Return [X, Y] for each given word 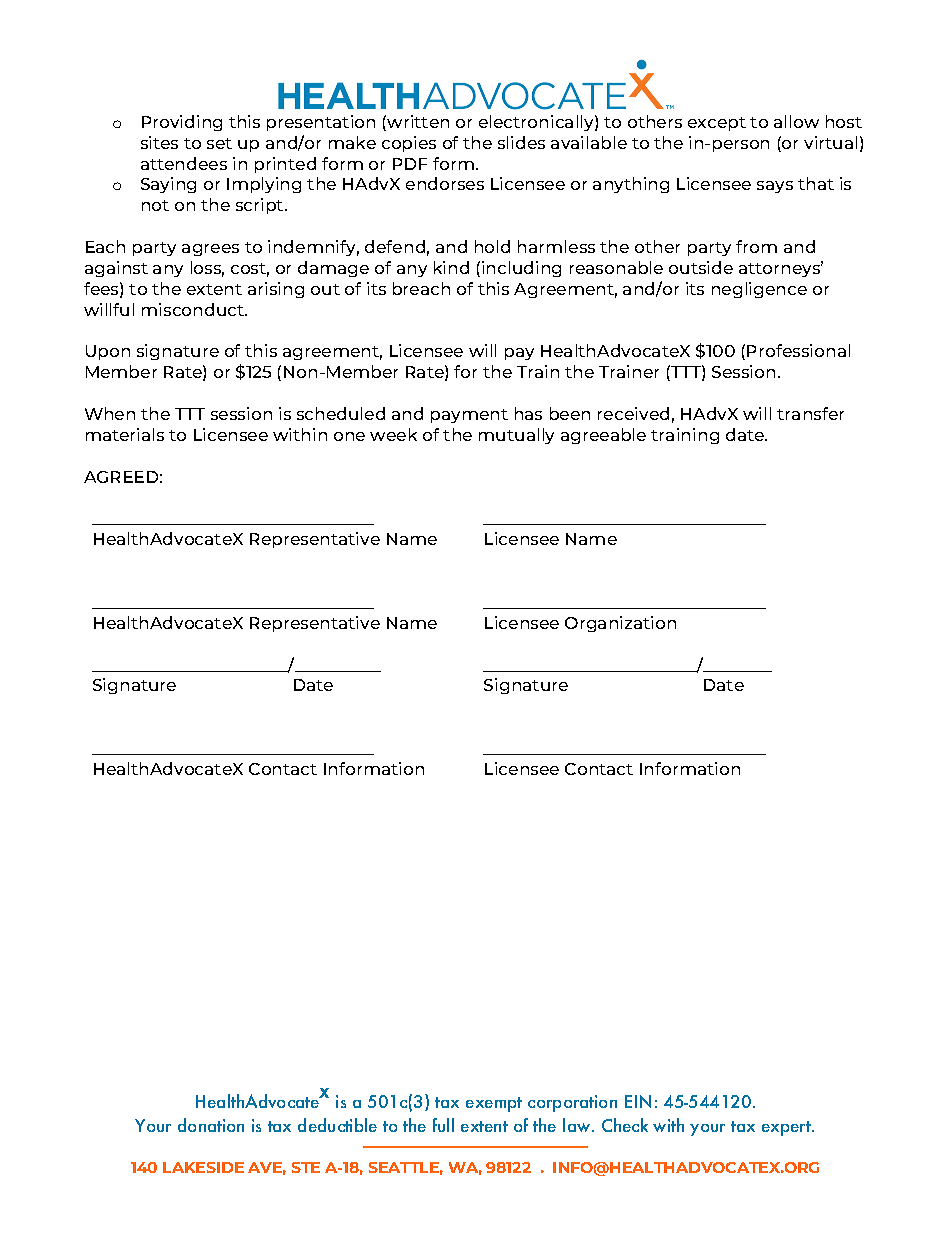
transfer [810, 413]
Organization [620, 624]
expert [787, 1128]
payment [469, 416]
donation [211, 1125]
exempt [494, 1104]
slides [521, 142]
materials [125, 434]
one [349, 436]
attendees [184, 163]
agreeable [603, 436]
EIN [638, 1101]
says [775, 187]
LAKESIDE [203, 1167]
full [443, 1125]
